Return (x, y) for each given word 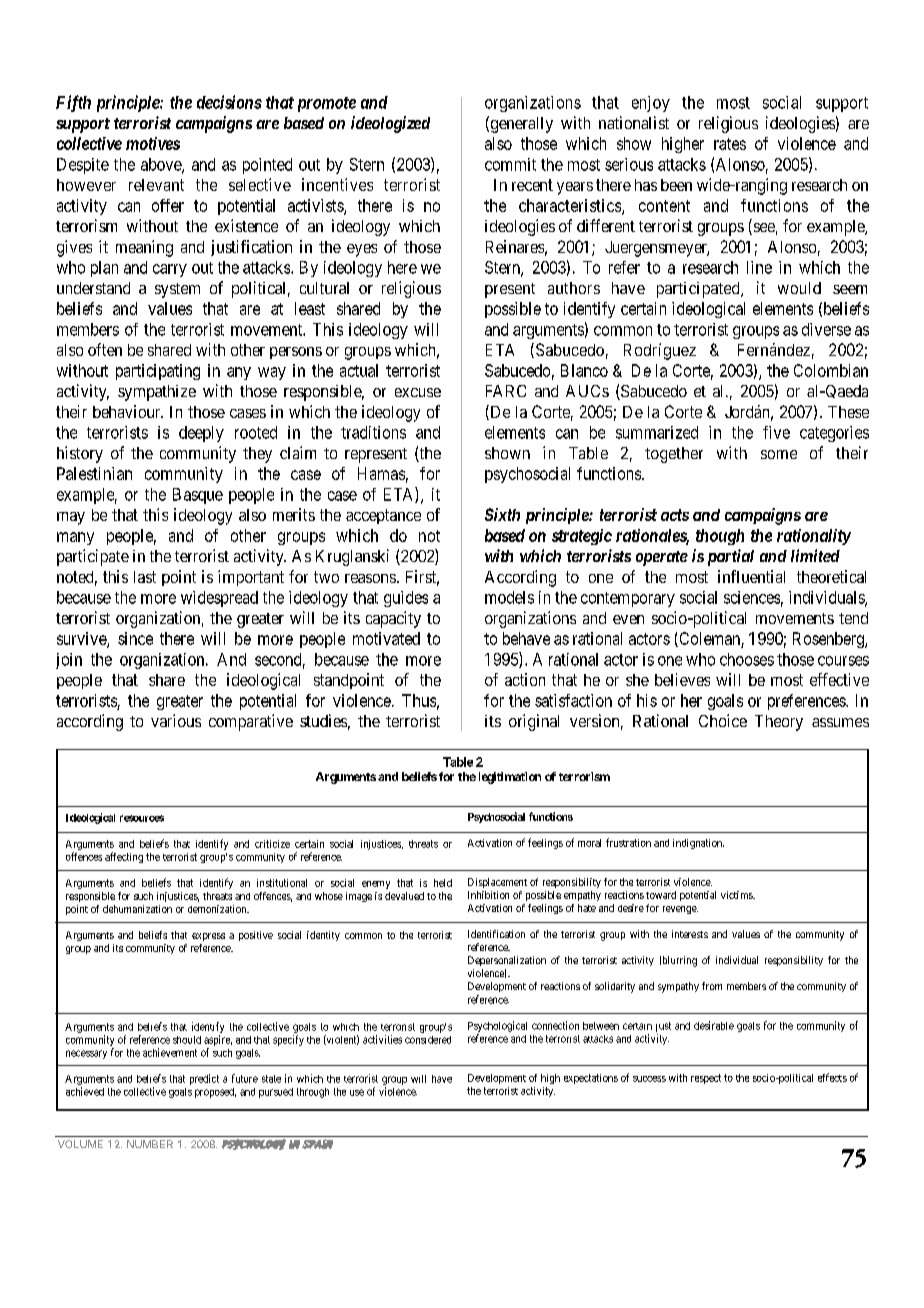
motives (153, 143)
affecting (124, 857)
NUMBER (150, 1144)
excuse (418, 392)
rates (730, 144)
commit (510, 164)
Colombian (831, 370)
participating (158, 372)
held (443, 883)
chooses (747, 659)
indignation (698, 844)
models (509, 597)
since (135, 638)
